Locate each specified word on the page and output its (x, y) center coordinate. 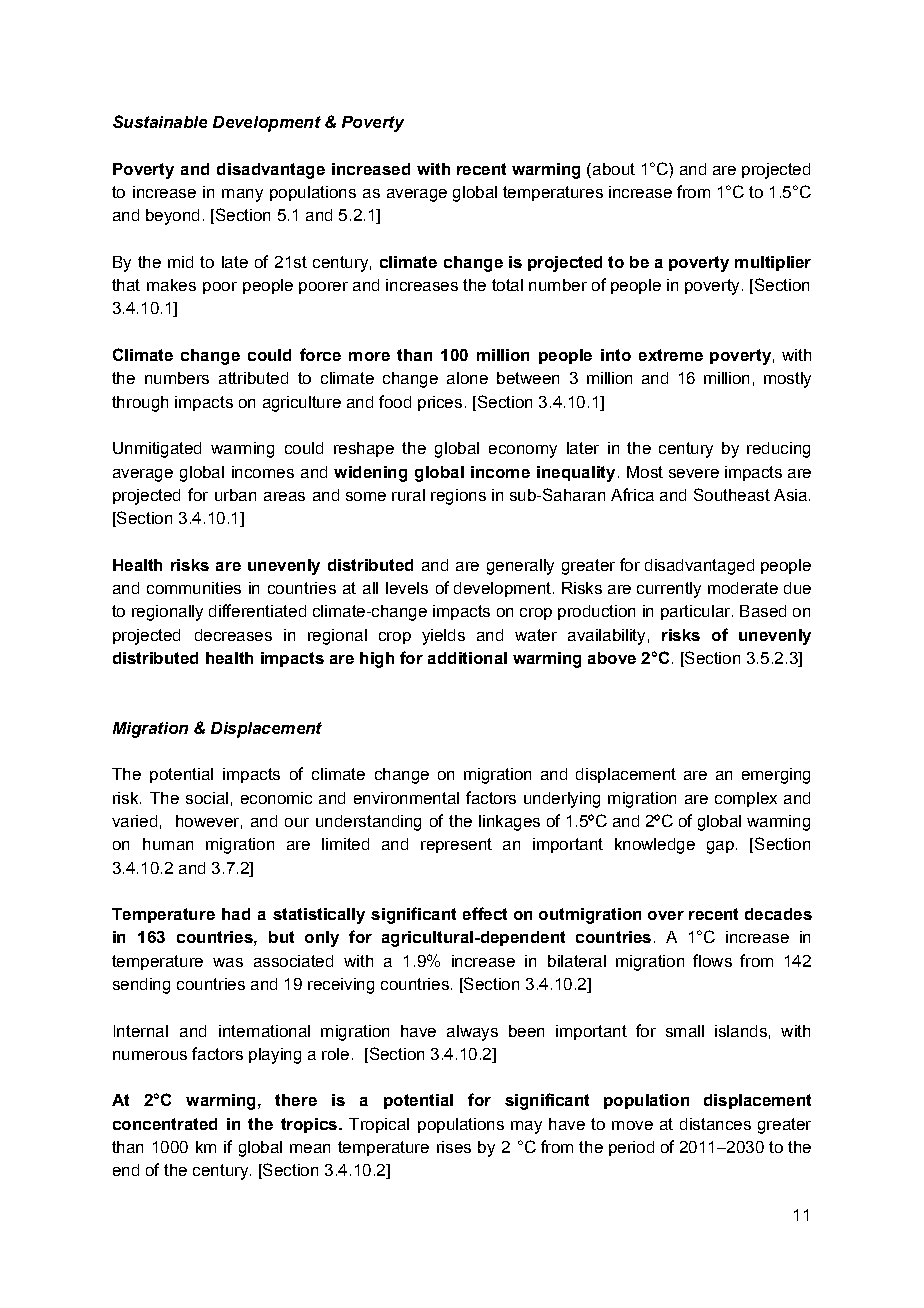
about (612, 169)
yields (443, 637)
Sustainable (160, 121)
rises (454, 1147)
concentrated (165, 1124)
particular (695, 612)
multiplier (773, 263)
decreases (233, 635)
